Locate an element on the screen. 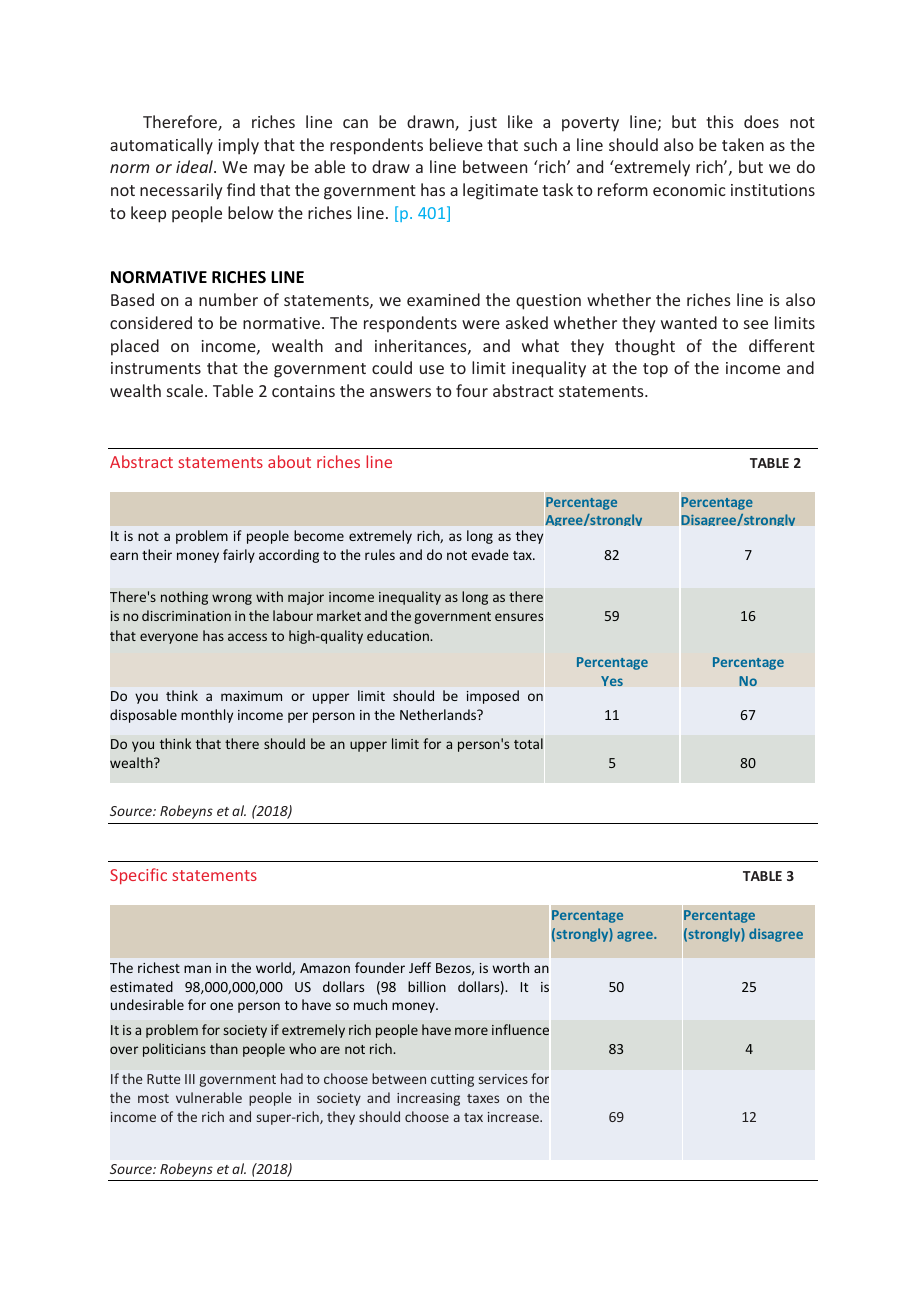  scale is located at coordinates (185, 390).
